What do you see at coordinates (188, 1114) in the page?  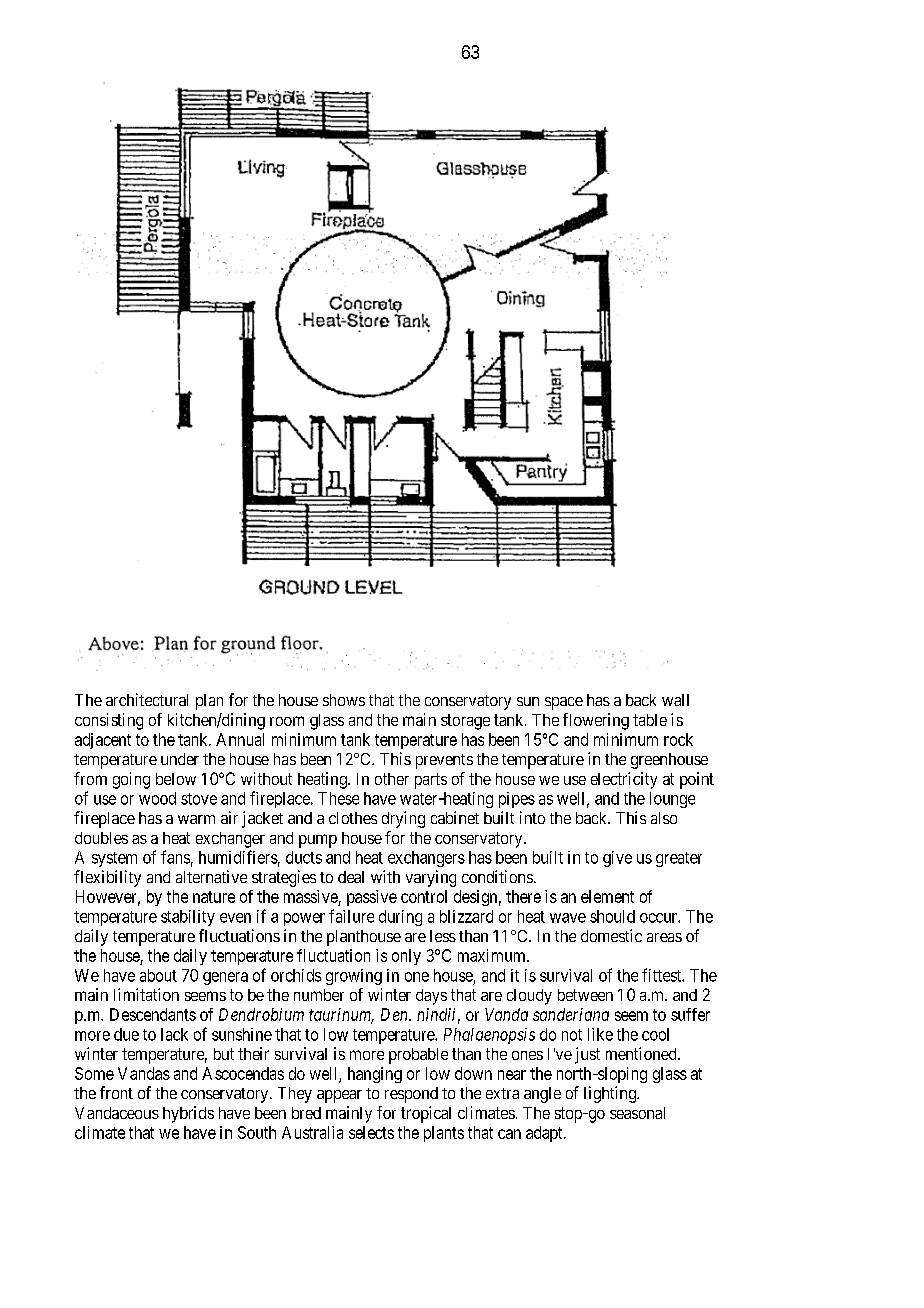 I see `hybrids` at bounding box center [188, 1114].
